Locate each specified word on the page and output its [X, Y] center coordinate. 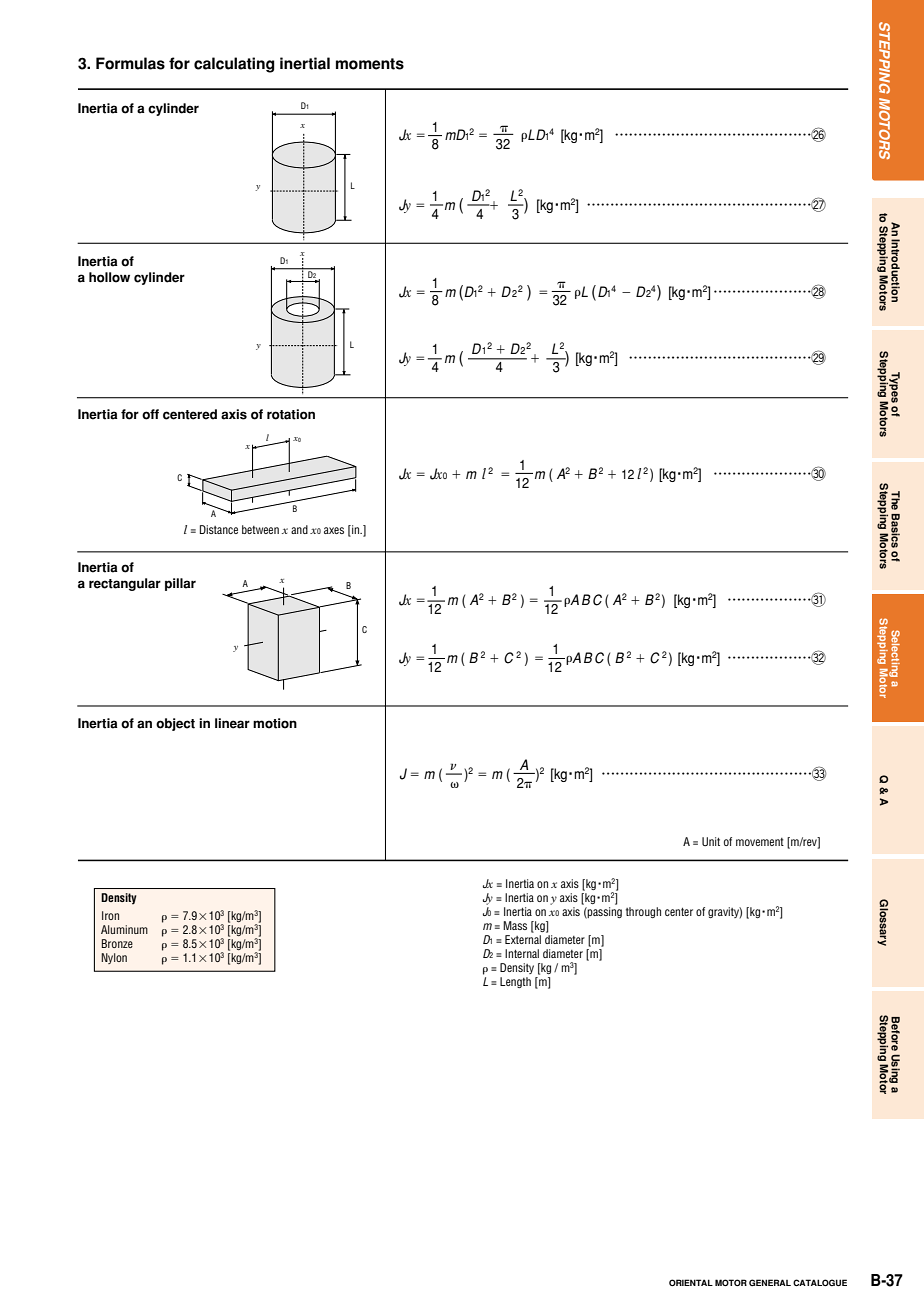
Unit [711, 841]
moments [370, 64]
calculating [234, 65]
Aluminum [124, 929]
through [643, 912]
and [299, 529]
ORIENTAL [691, 1282]
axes [334, 530]
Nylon [114, 958]
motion [275, 723]
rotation [291, 414]
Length [515, 982]
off [150, 414]
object [175, 724]
